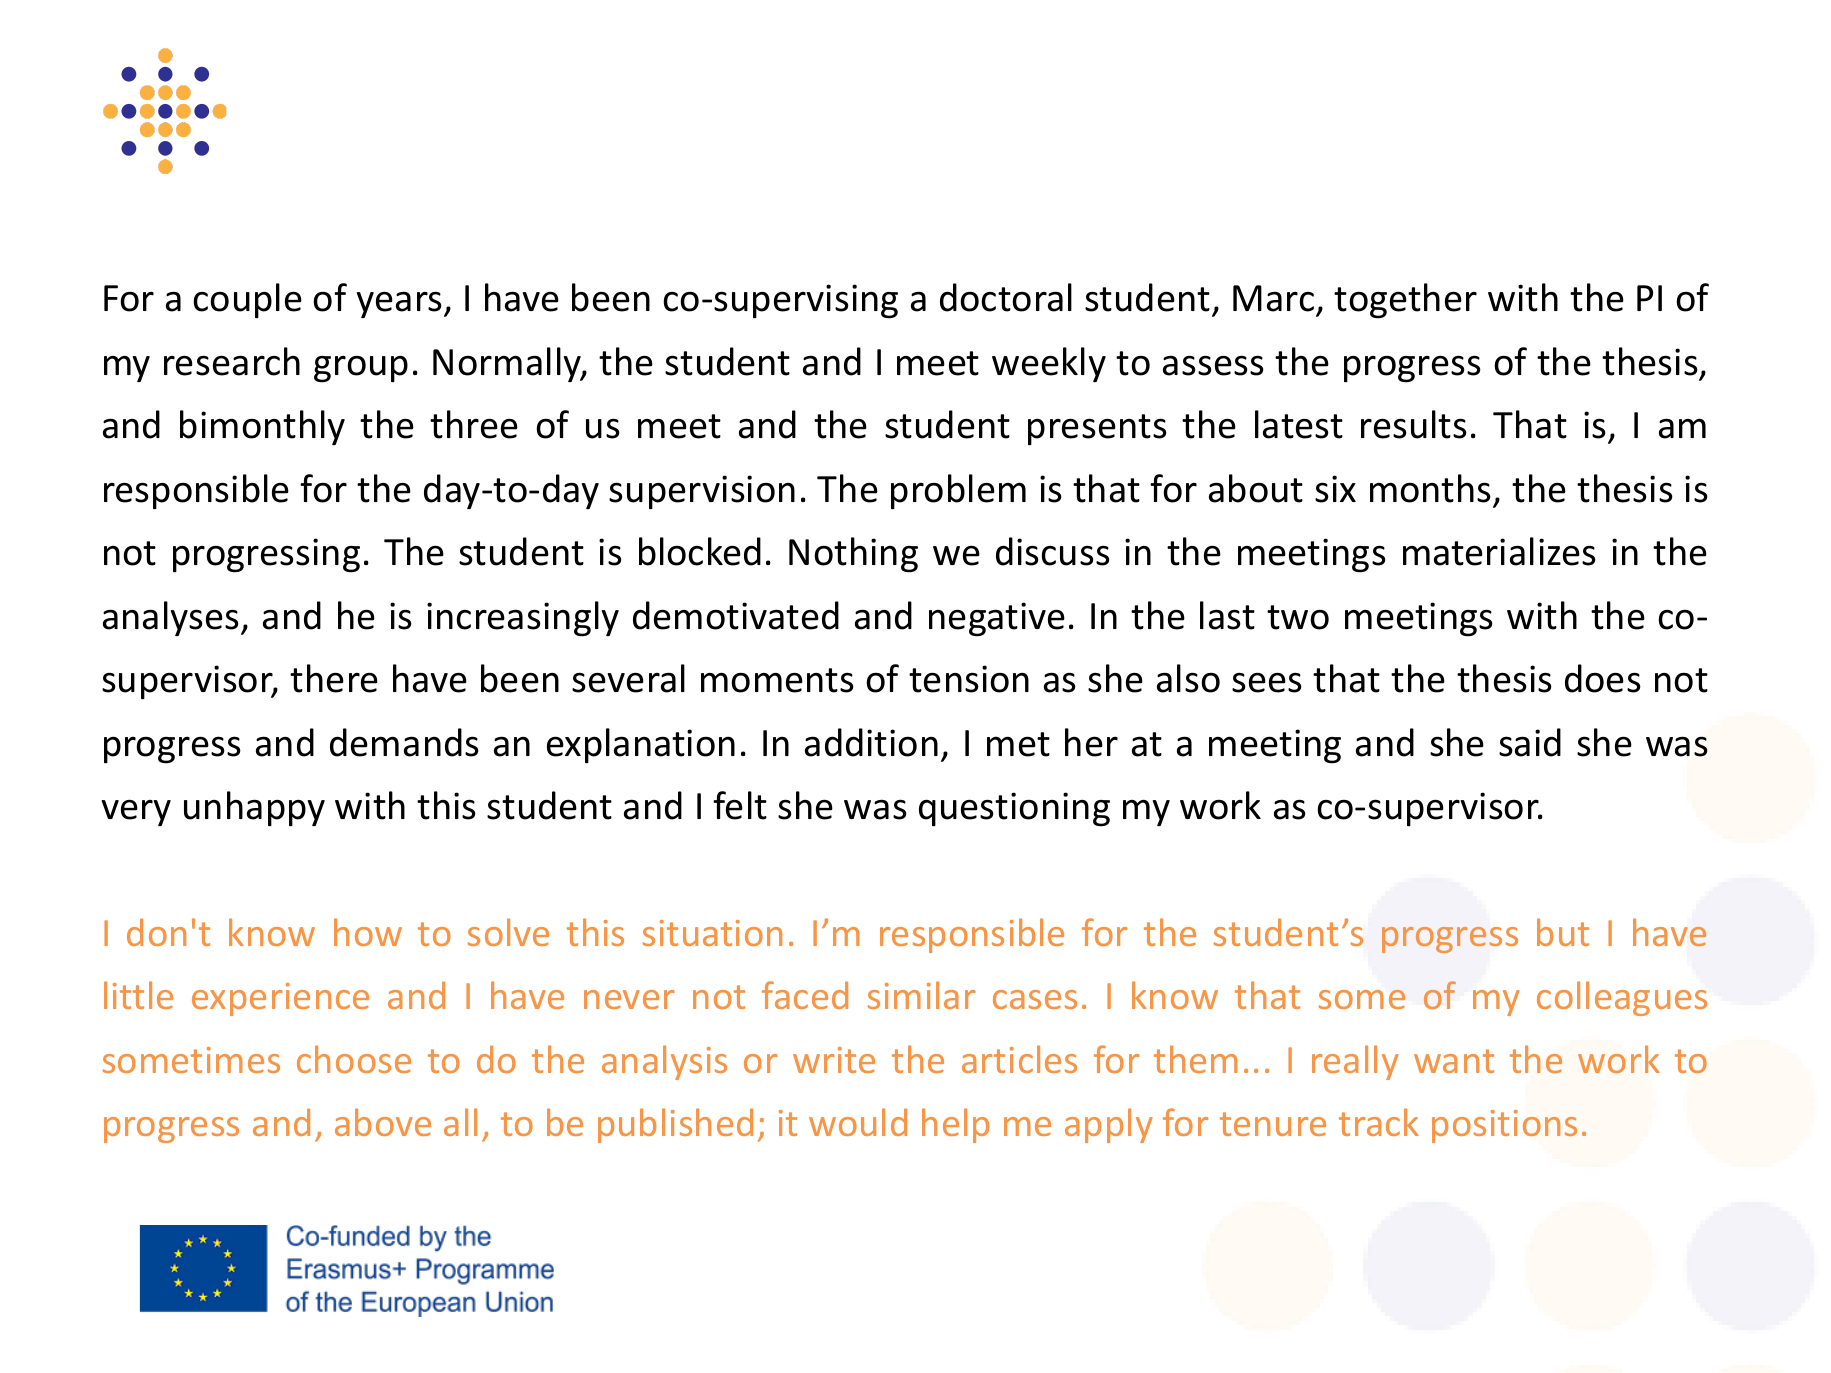 The image size is (1831, 1373). Describe the element at coordinates (1563, 932) in the document. I see `but` at that location.
